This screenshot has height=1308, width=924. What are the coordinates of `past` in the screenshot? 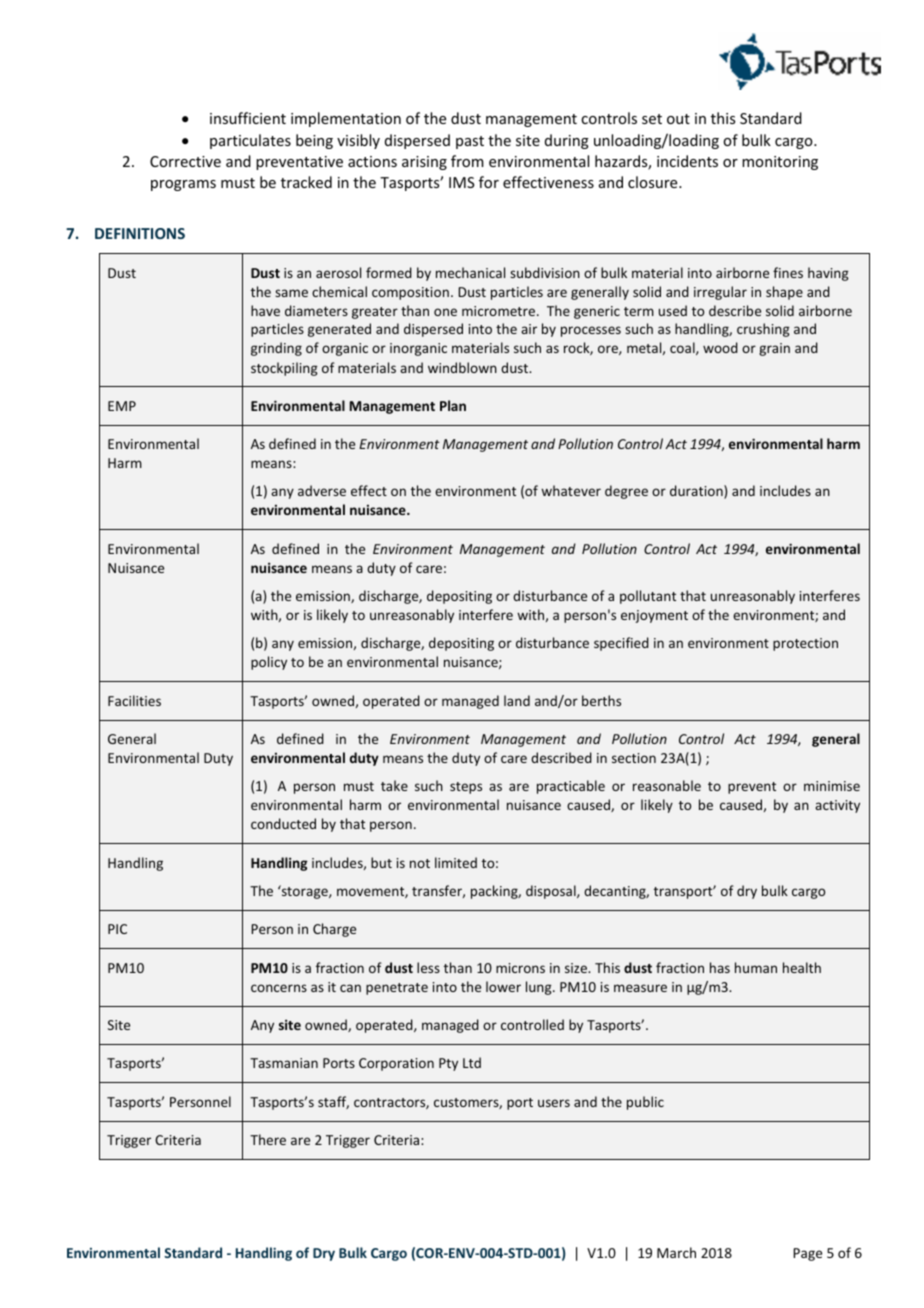 It's located at (470, 142).
